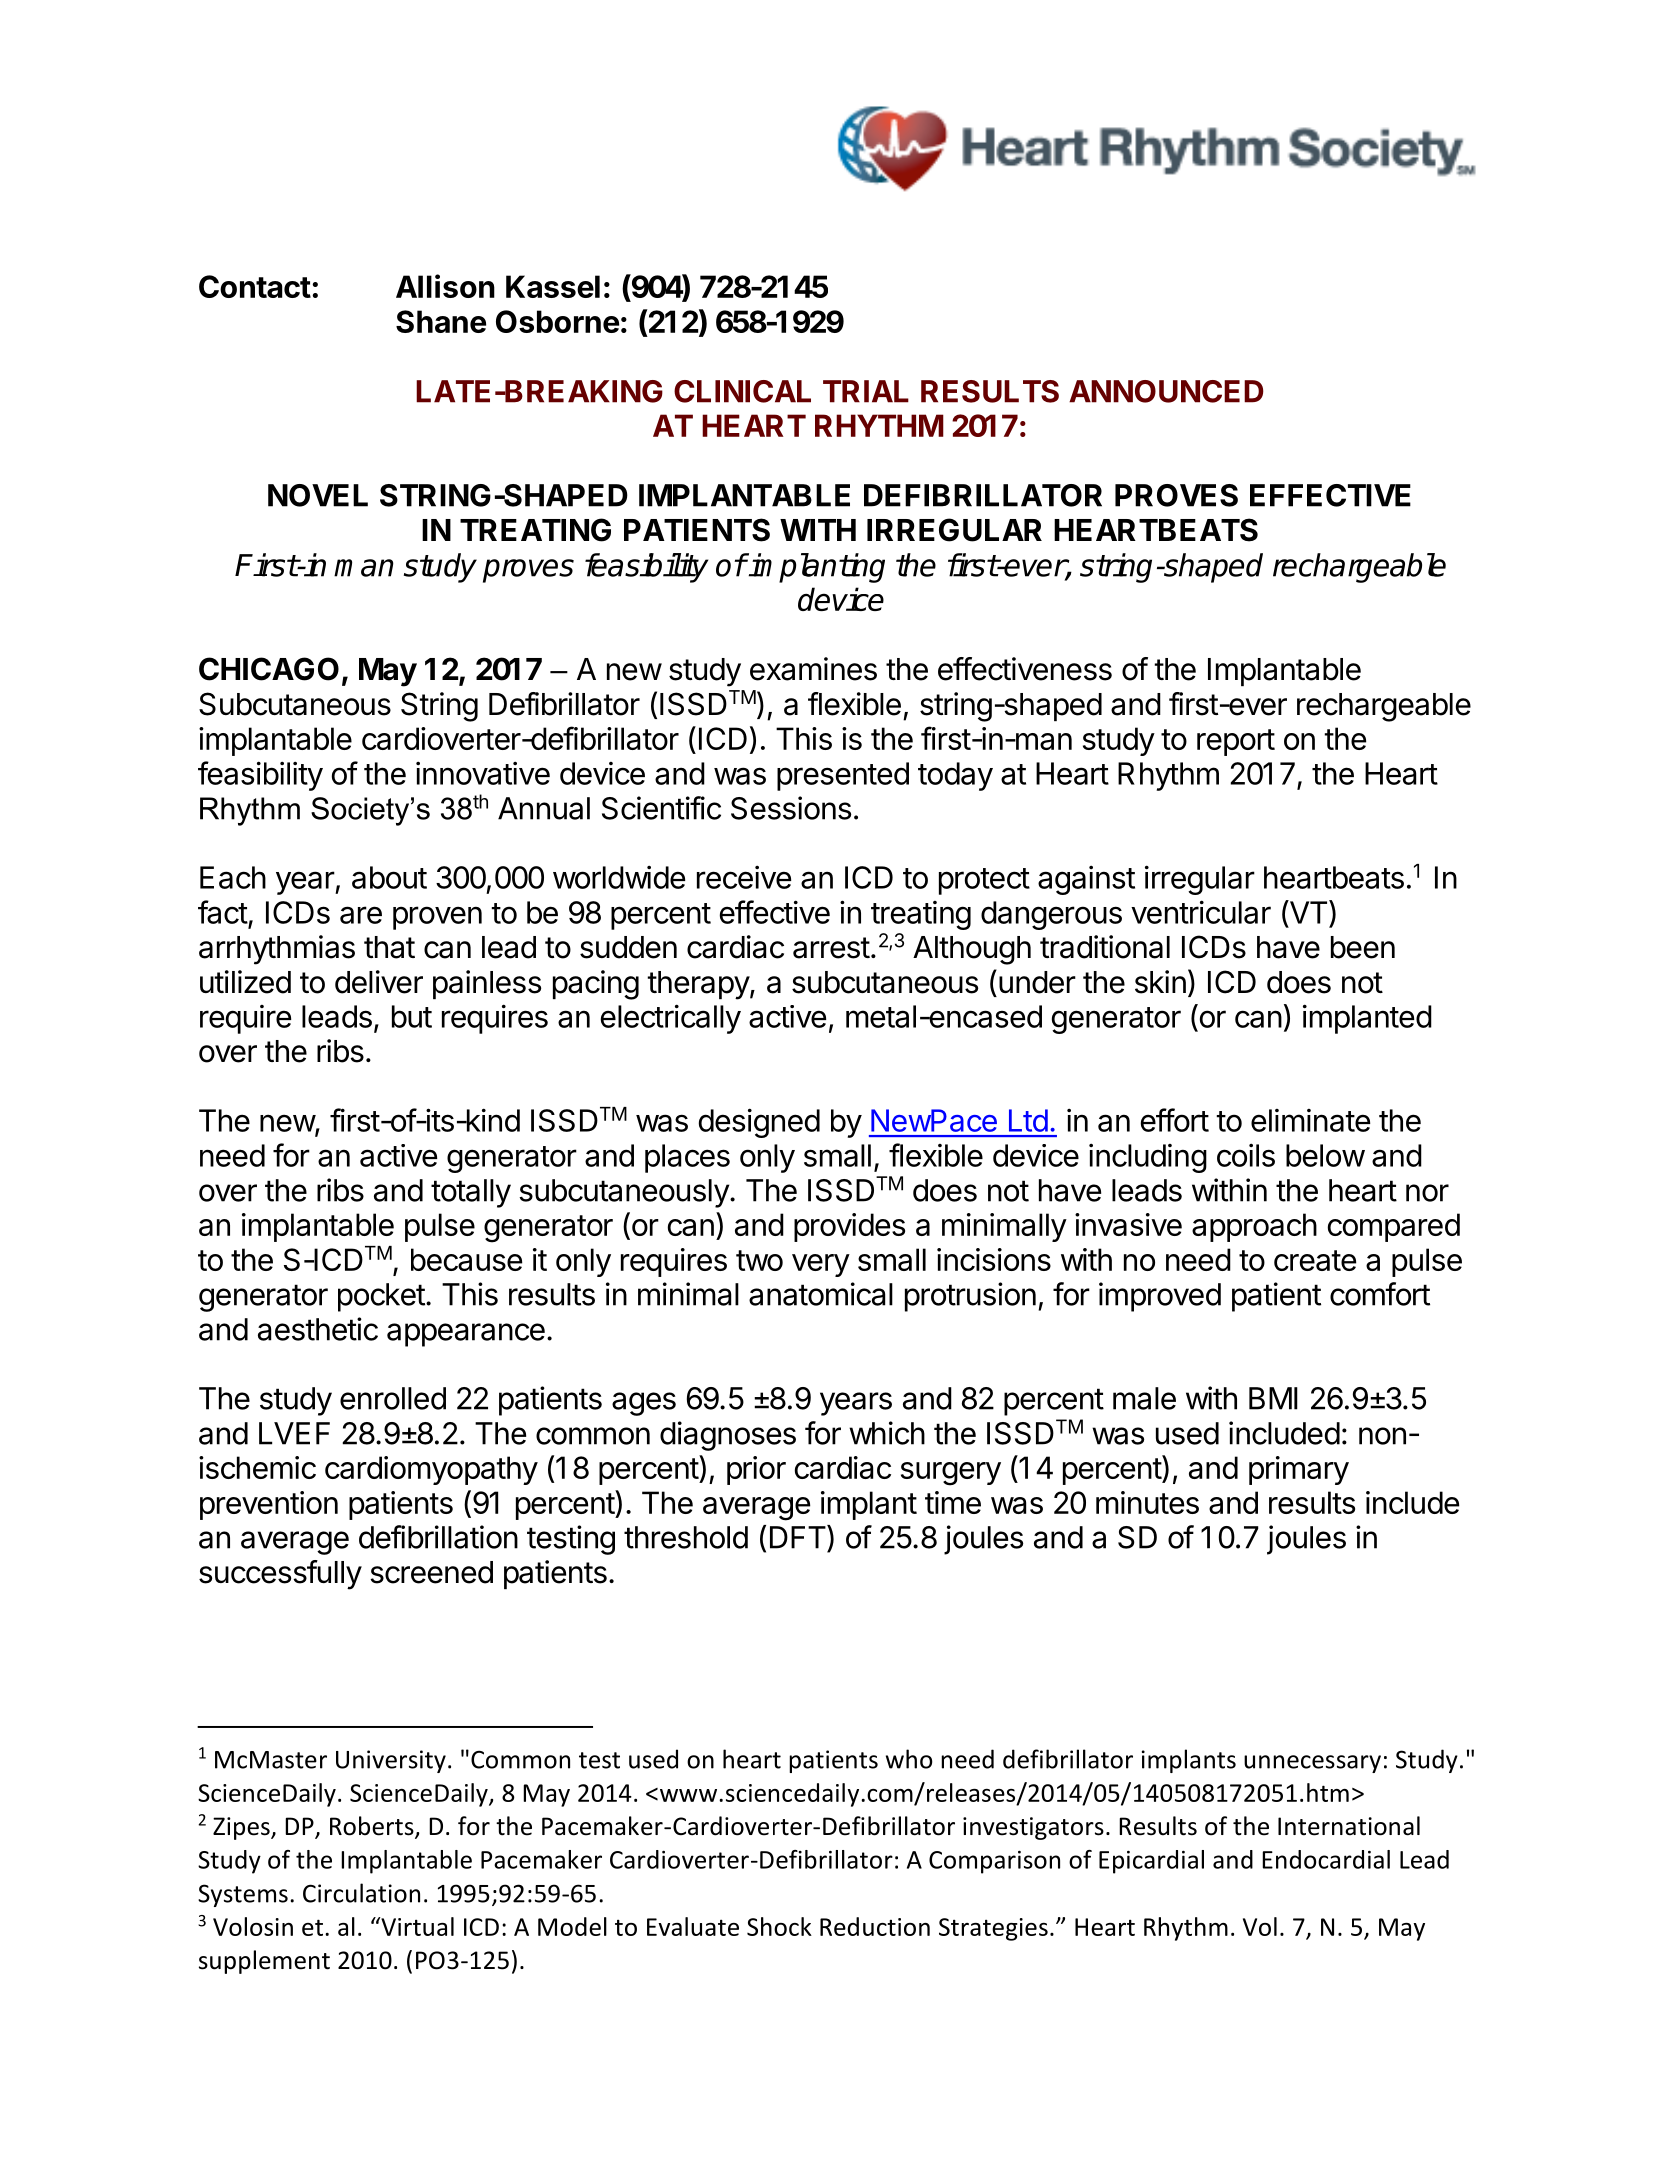  Describe the element at coordinates (1166, 391) in the screenshot. I see `ANNOUNCED` at that location.
